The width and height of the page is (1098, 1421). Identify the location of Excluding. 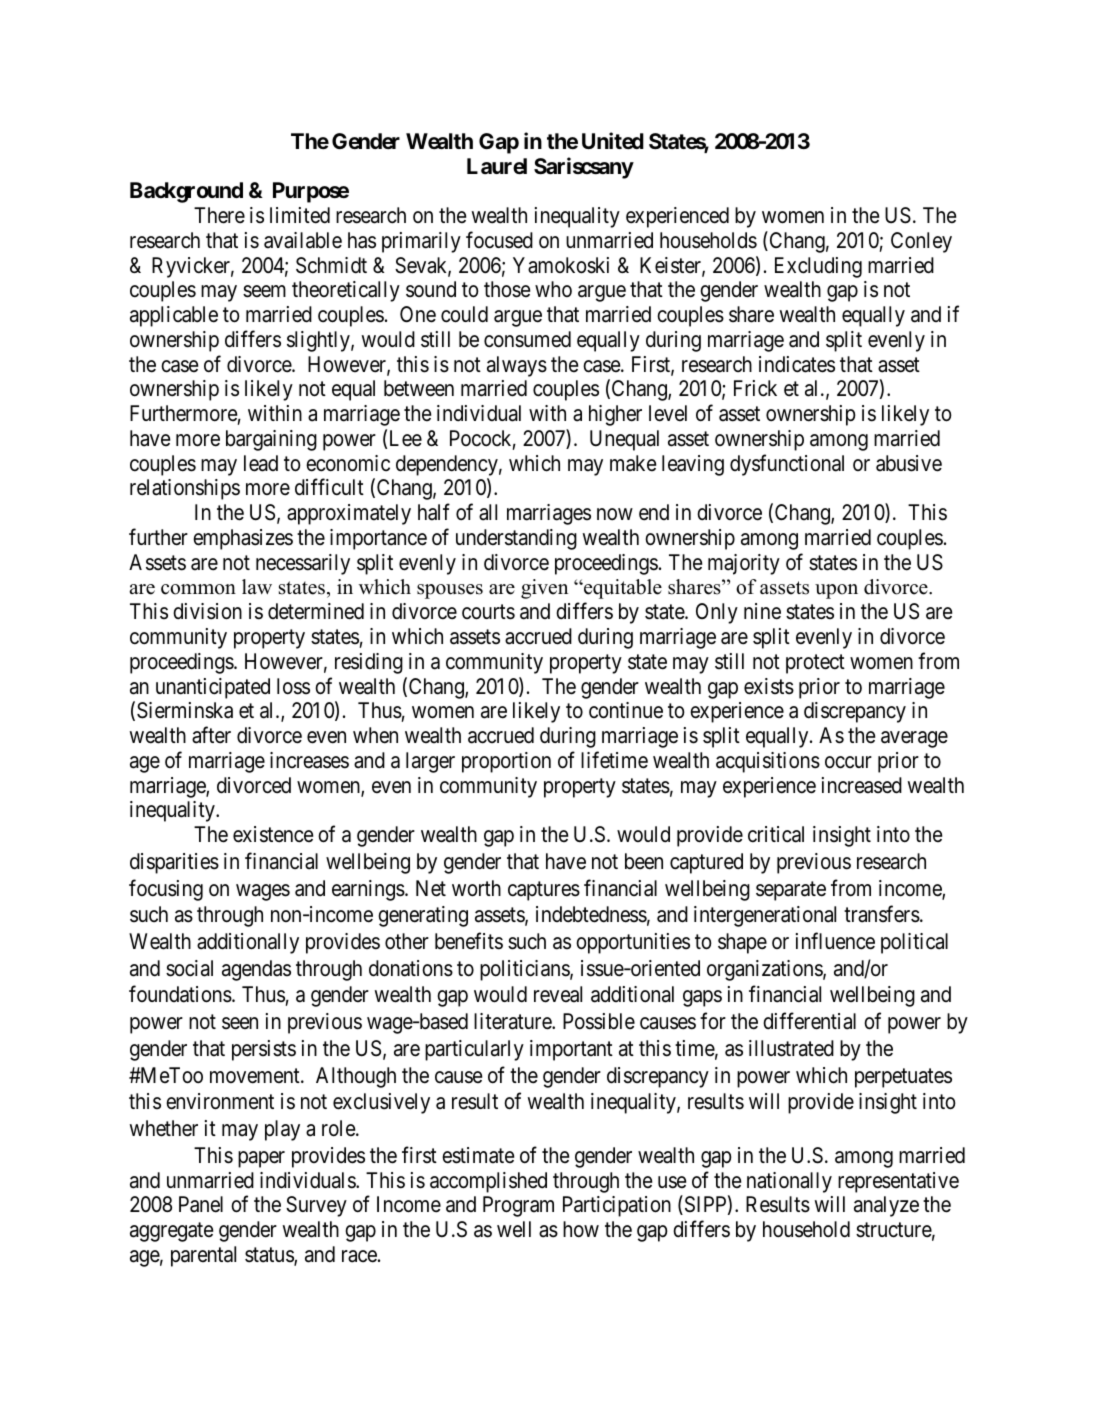
(818, 267).
